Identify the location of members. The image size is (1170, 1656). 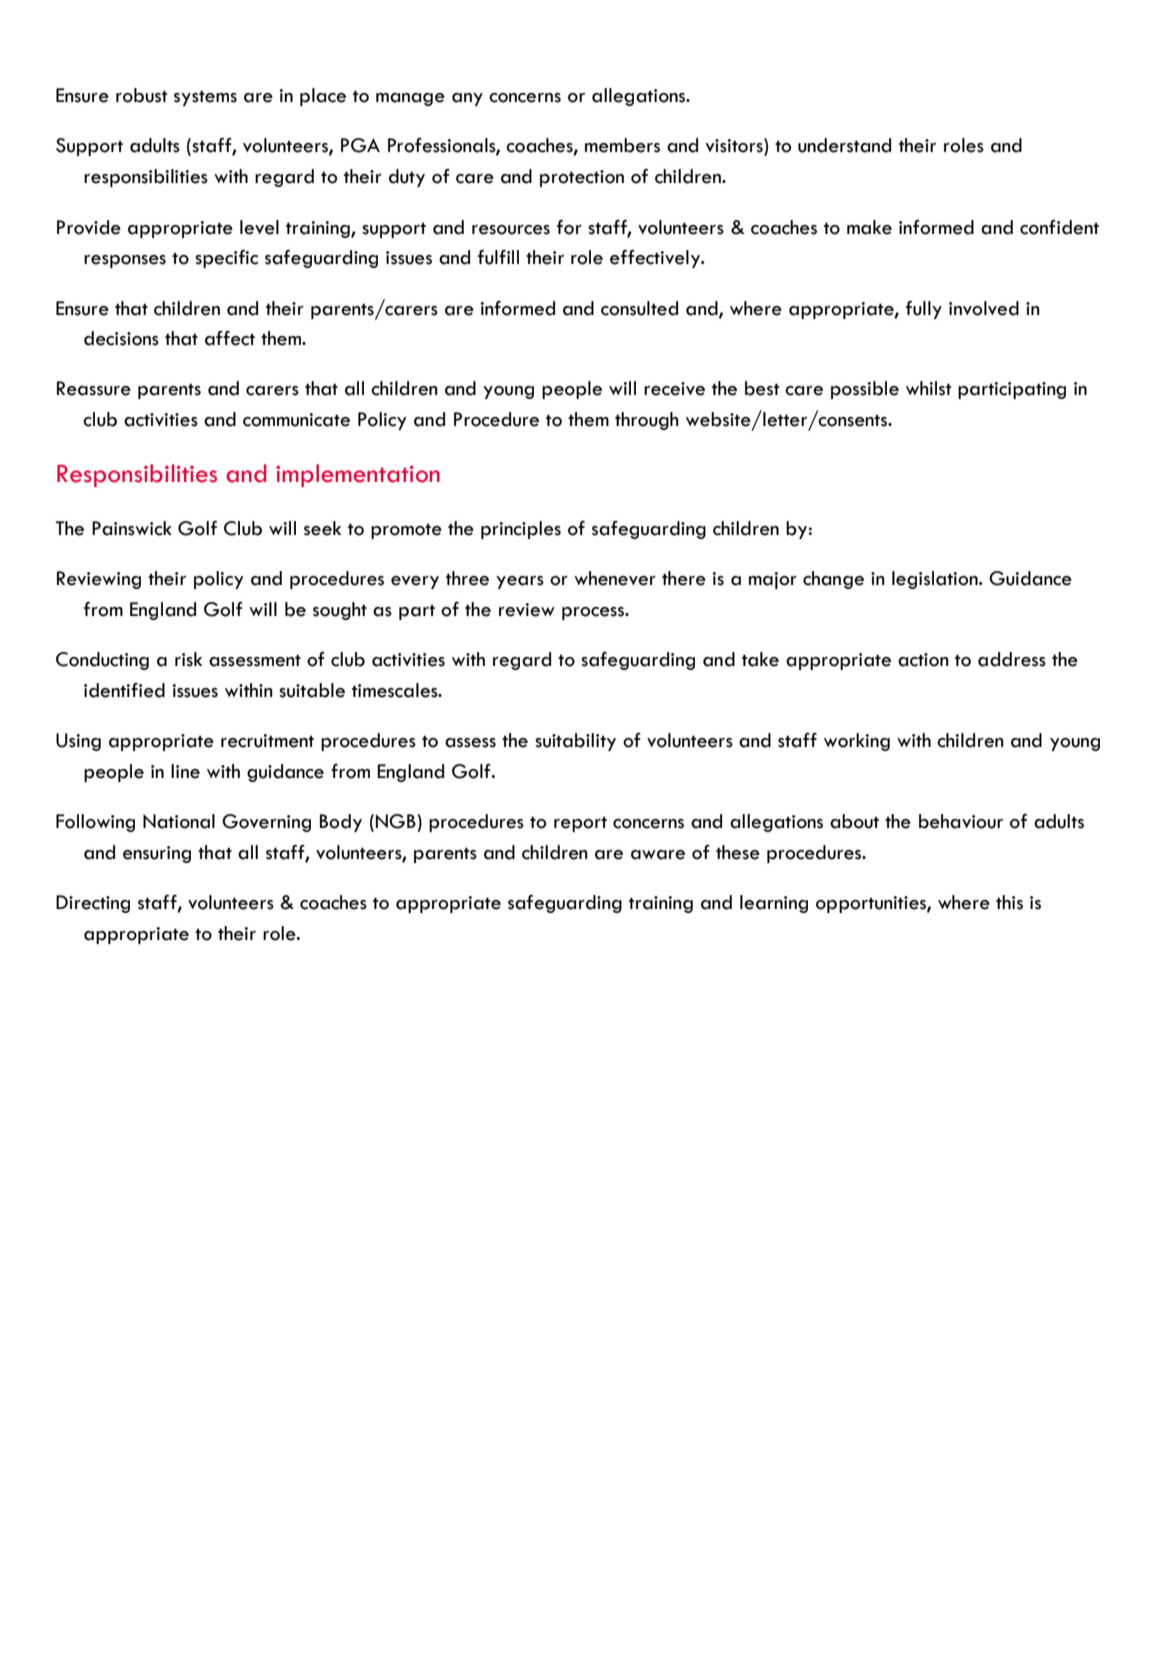
(622, 145).
